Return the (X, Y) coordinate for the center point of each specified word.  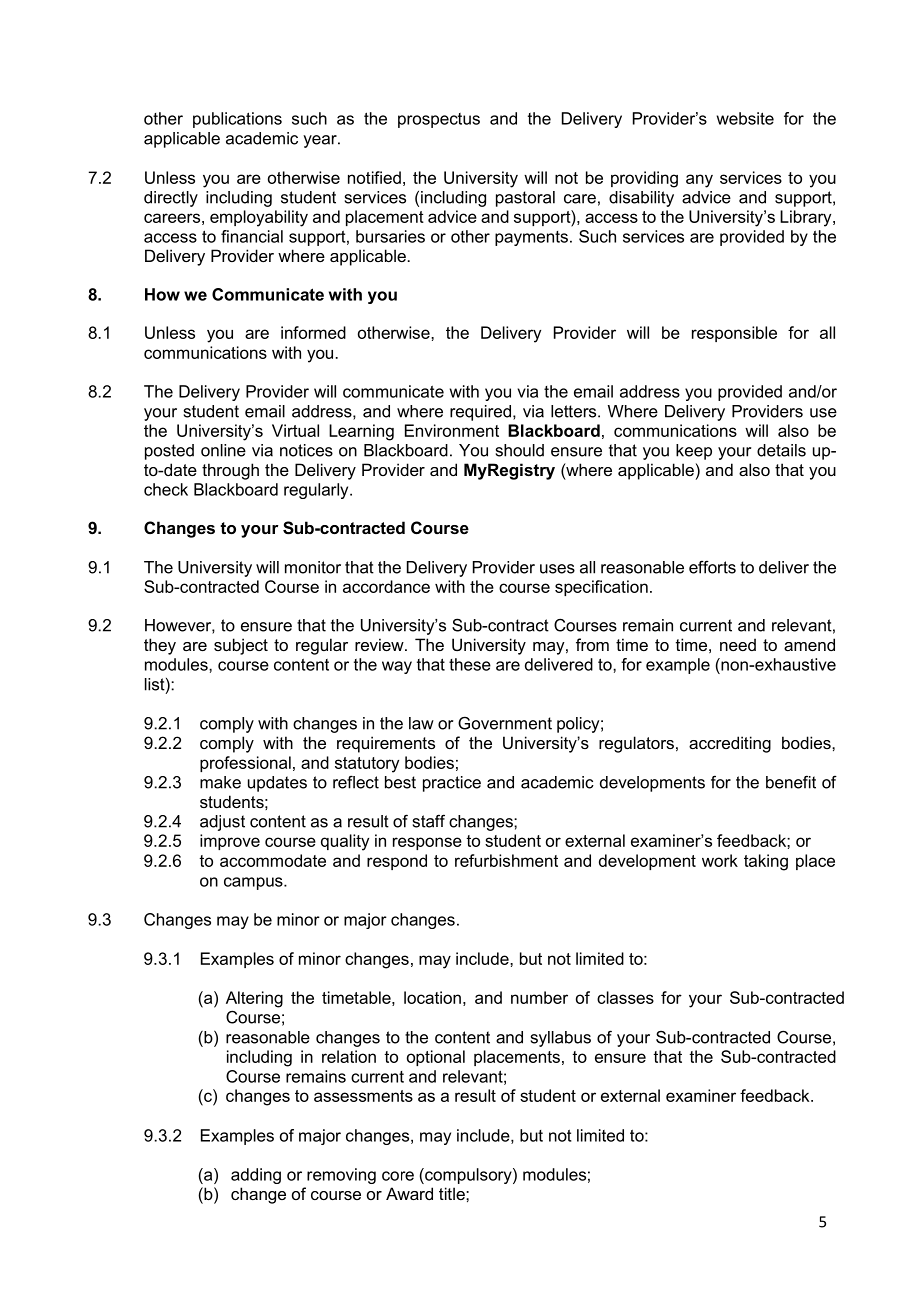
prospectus (439, 120)
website (745, 118)
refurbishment (506, 860)
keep (694, 452)
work (720, 860)
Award (409, 1193)
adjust (222, 823)
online (223, 450)
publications (237, 120)
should (520, 450)
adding (256, 1176)
